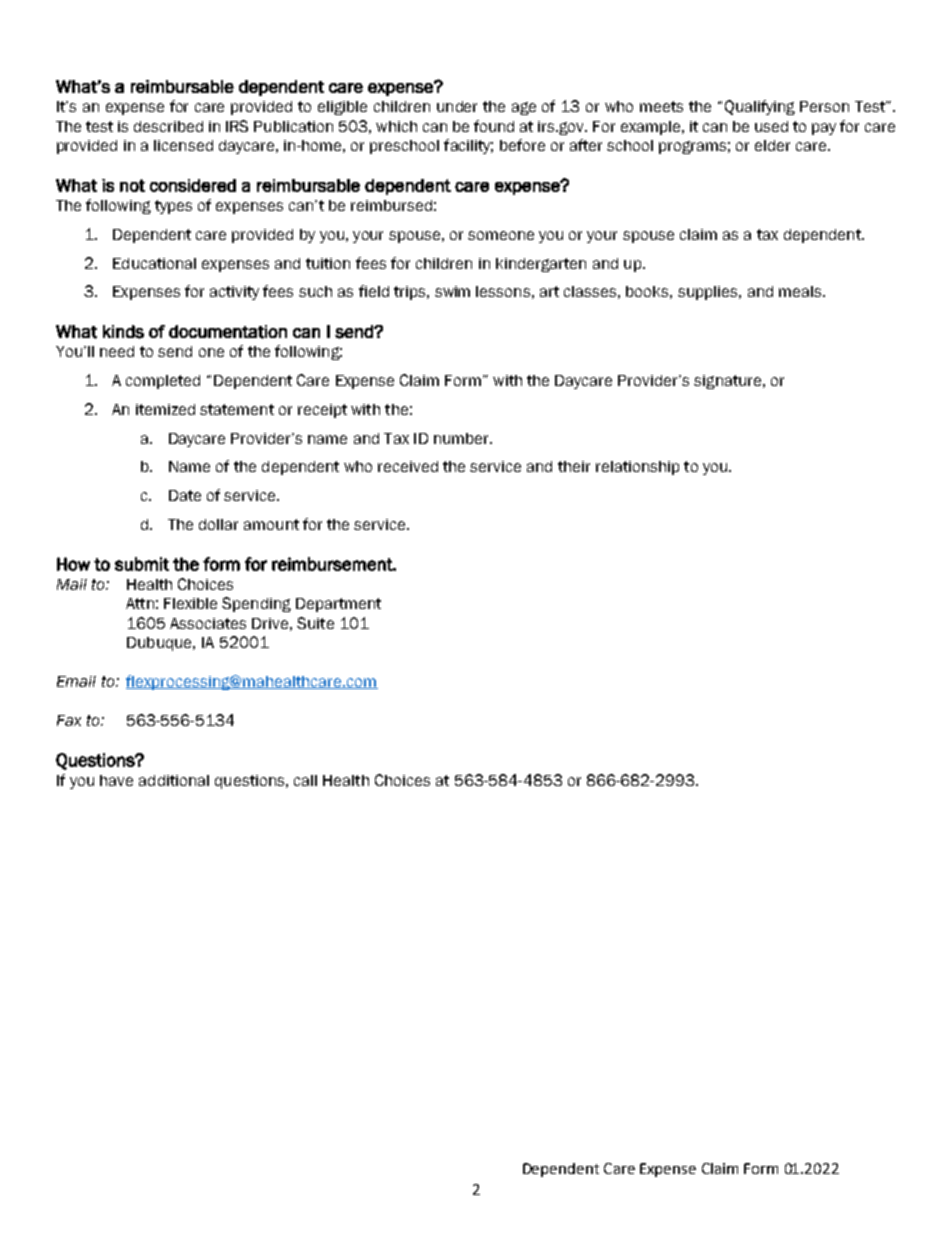 Image resolution: width=952 pixels, height=1233 pixels. Describe the element at coordinates (168, 126) in the document. I see `described` at that location.
